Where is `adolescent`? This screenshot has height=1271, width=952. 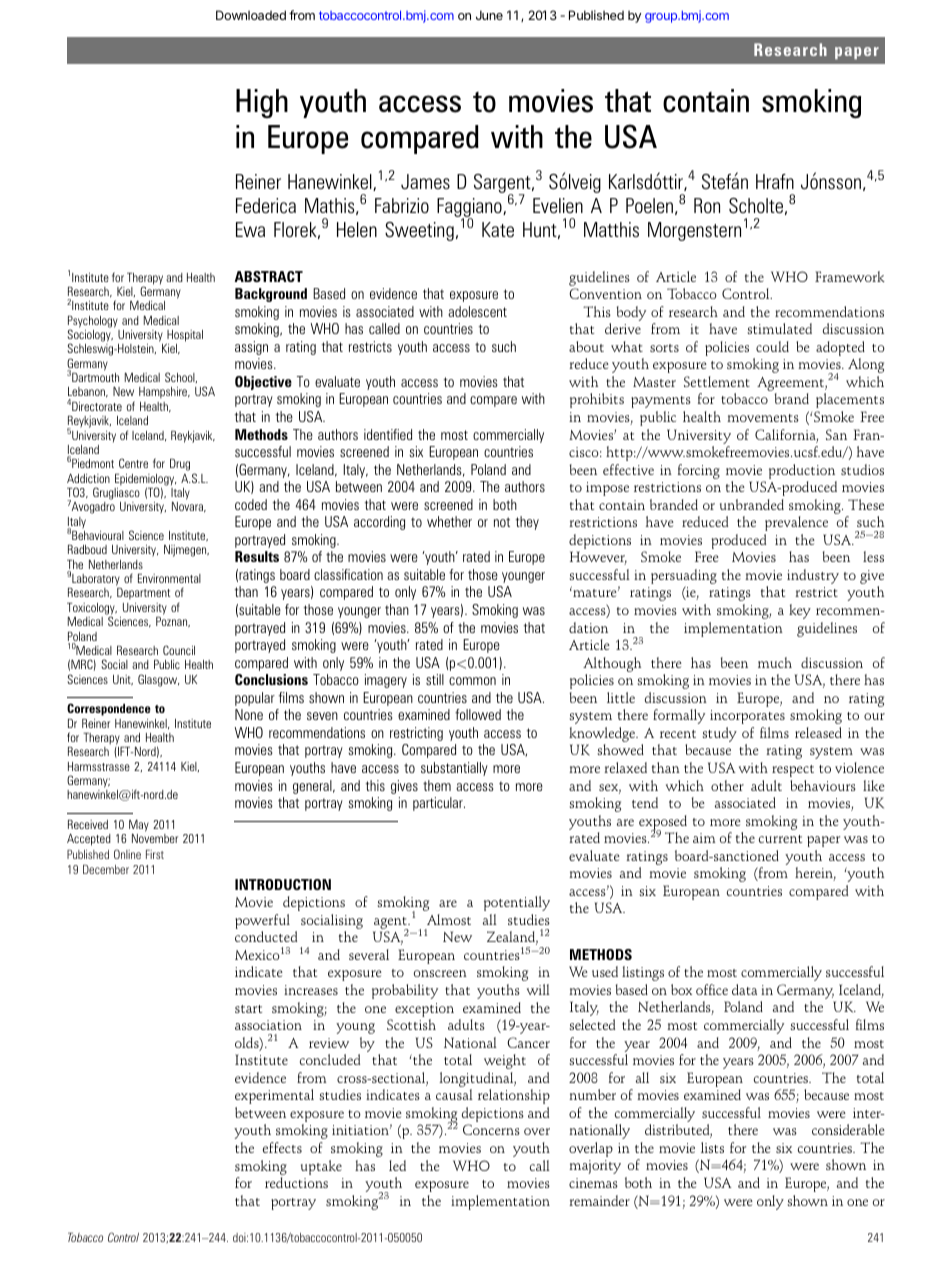 adolescent is located at coordinates (477, 311).
